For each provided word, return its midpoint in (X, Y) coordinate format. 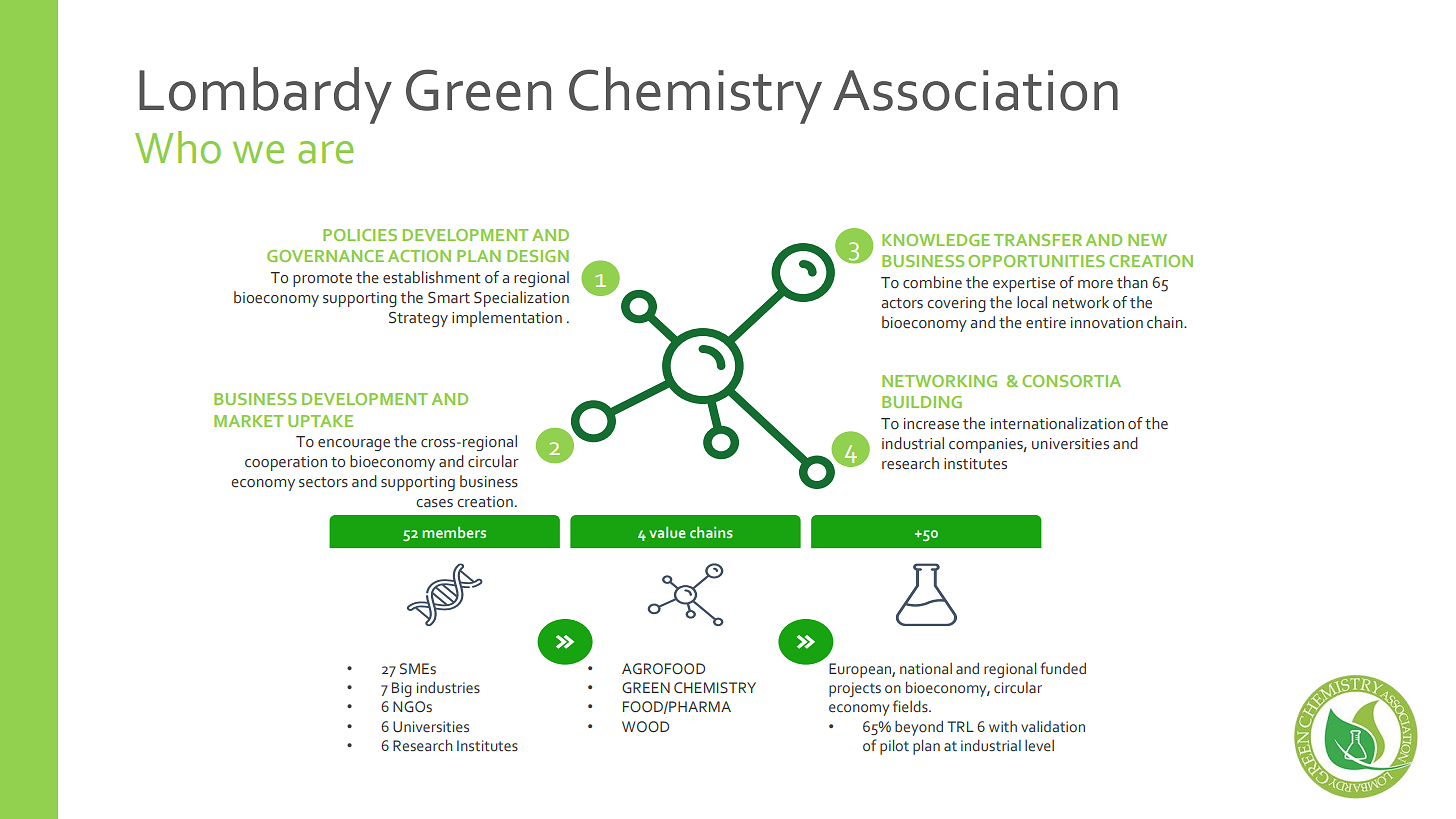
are (326, 152)
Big (402, 689)
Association (975, 90)
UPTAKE (320, 421)
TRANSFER (1038, 240)
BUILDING (922, 402)
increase (931, 424)
